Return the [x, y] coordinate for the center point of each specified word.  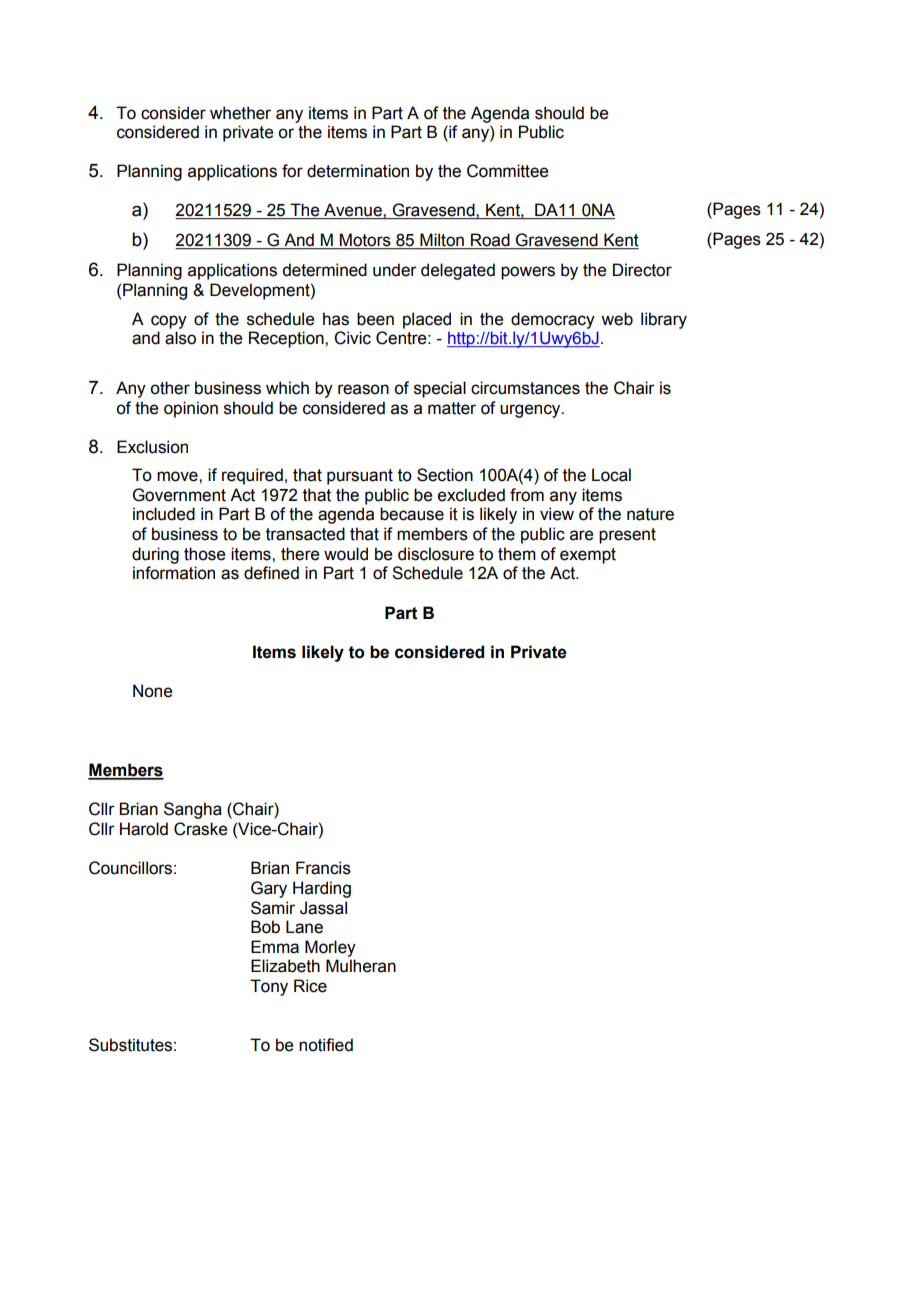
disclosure [436, 554]
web [617, 319]
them [517, 554]
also [180, 338]
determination [358, 171]
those [204, 554]
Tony [269, 987]
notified [326, 1045]
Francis [323, 868]
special [440, 389]
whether [240, 113]
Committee [507, 171]
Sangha [193, 810]
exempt [588, 556]
